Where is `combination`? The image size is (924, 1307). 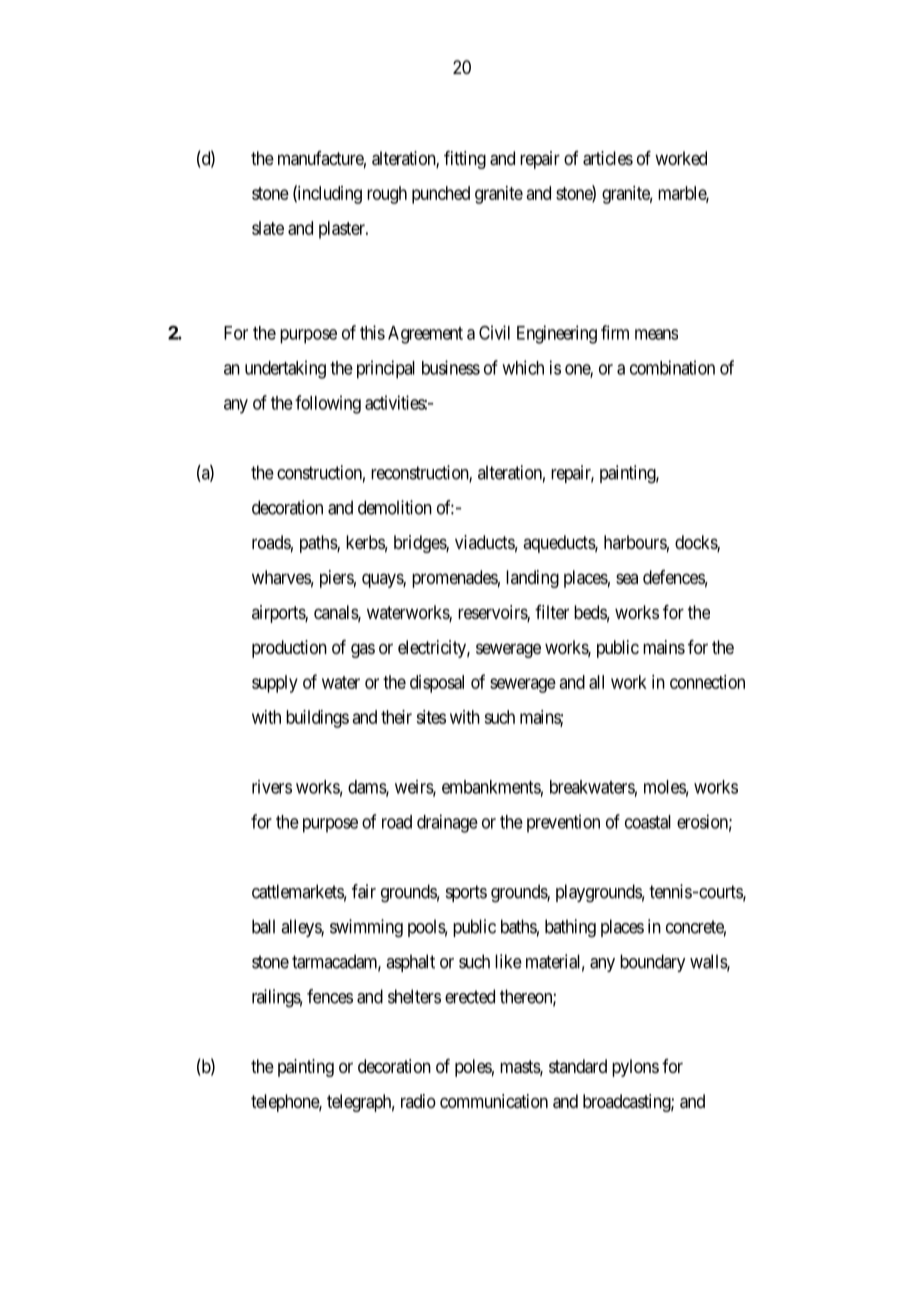 combination is located at coordinates (672, 367).
